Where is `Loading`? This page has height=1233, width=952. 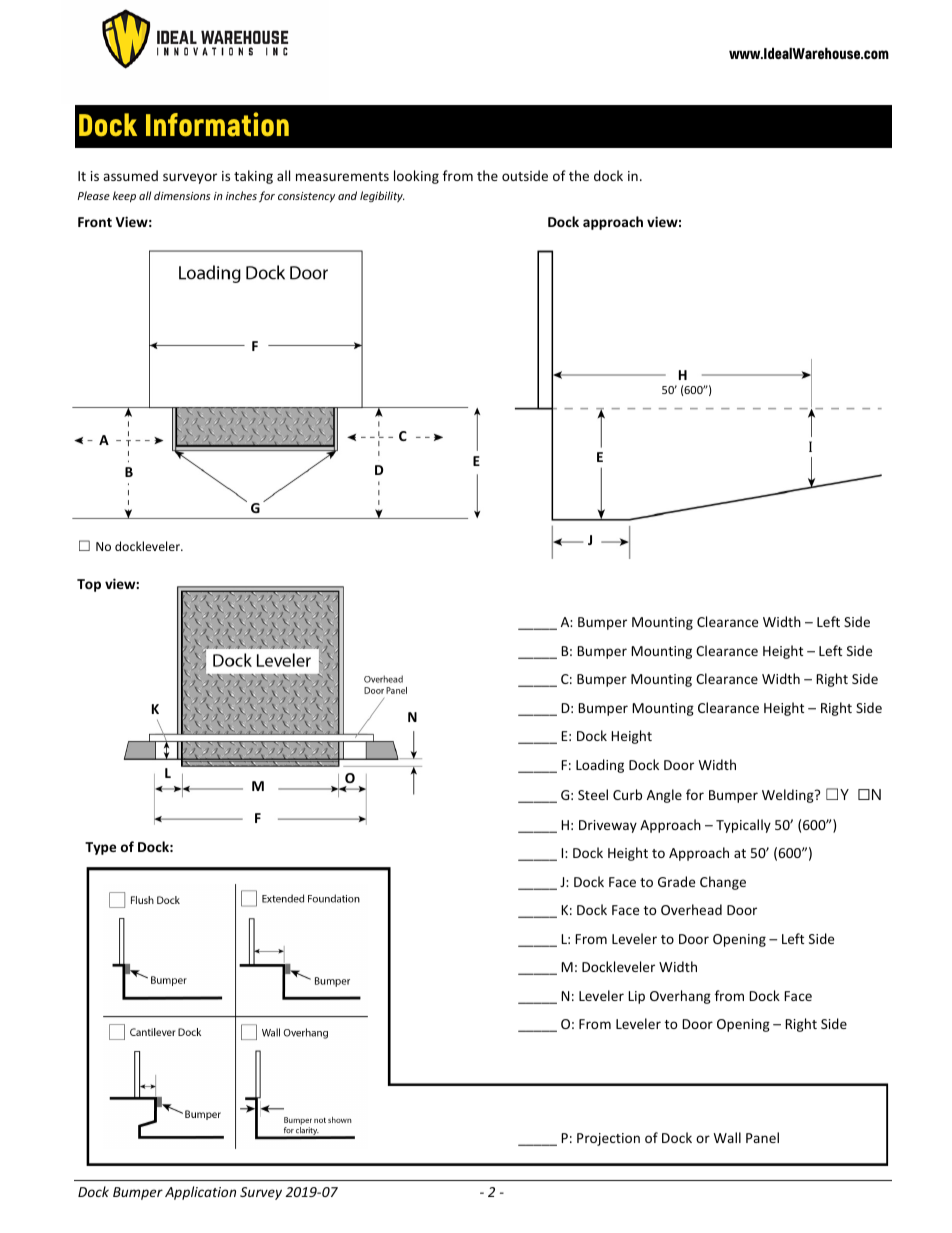
Loading is located at coordinates (600, 766).
